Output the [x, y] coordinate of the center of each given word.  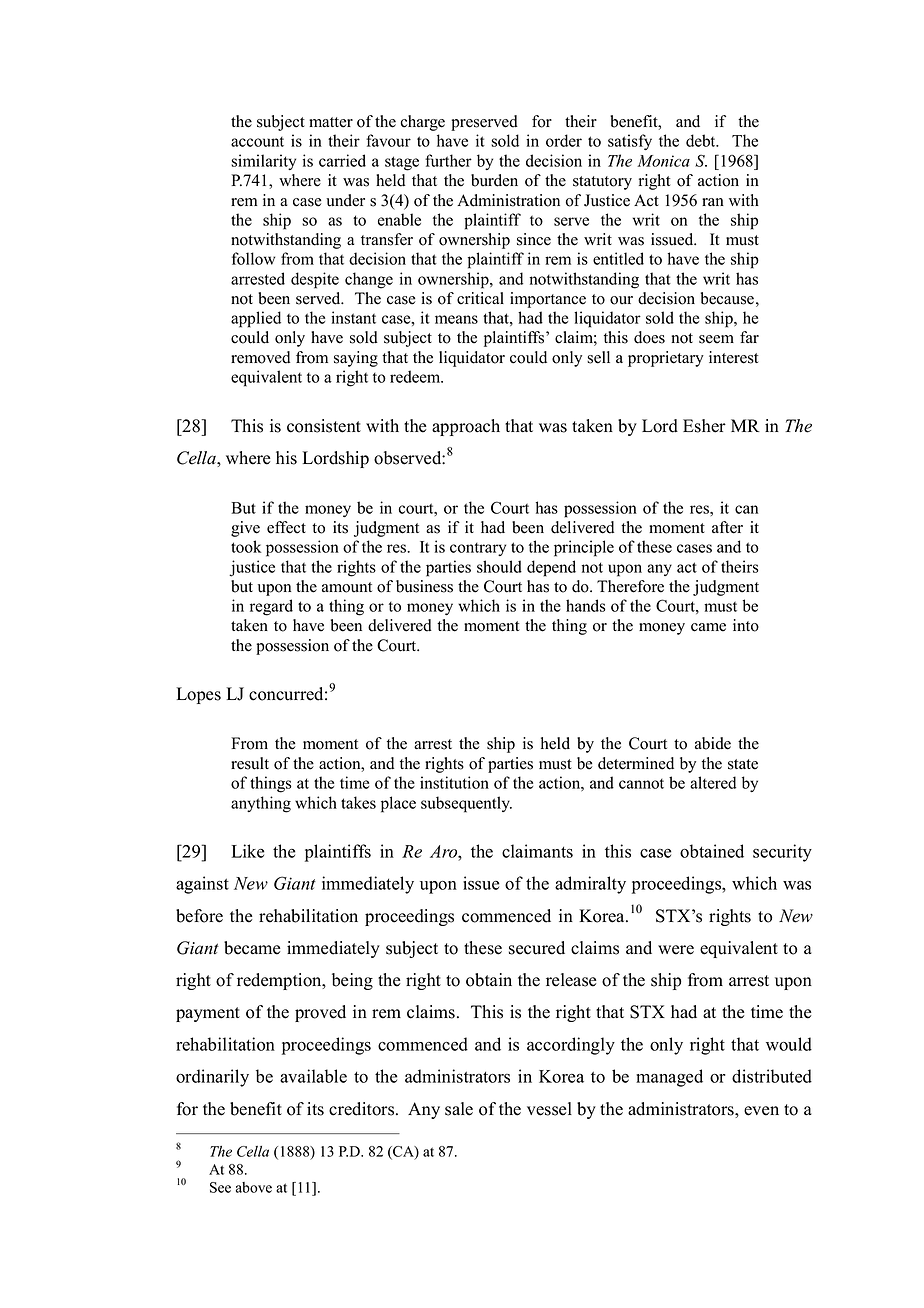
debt [702, 140]
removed [260, 357]
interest [733, 357]
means [456, 319]
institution [454, 782]
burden [494, 180]
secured [537, 948]
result [250, 763]
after [727, 527]
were [676, 950]
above [254, 1187]
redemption [280, 981]
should [499, 566]
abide [713, 743]
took [246, 546]
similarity [263, 162]
